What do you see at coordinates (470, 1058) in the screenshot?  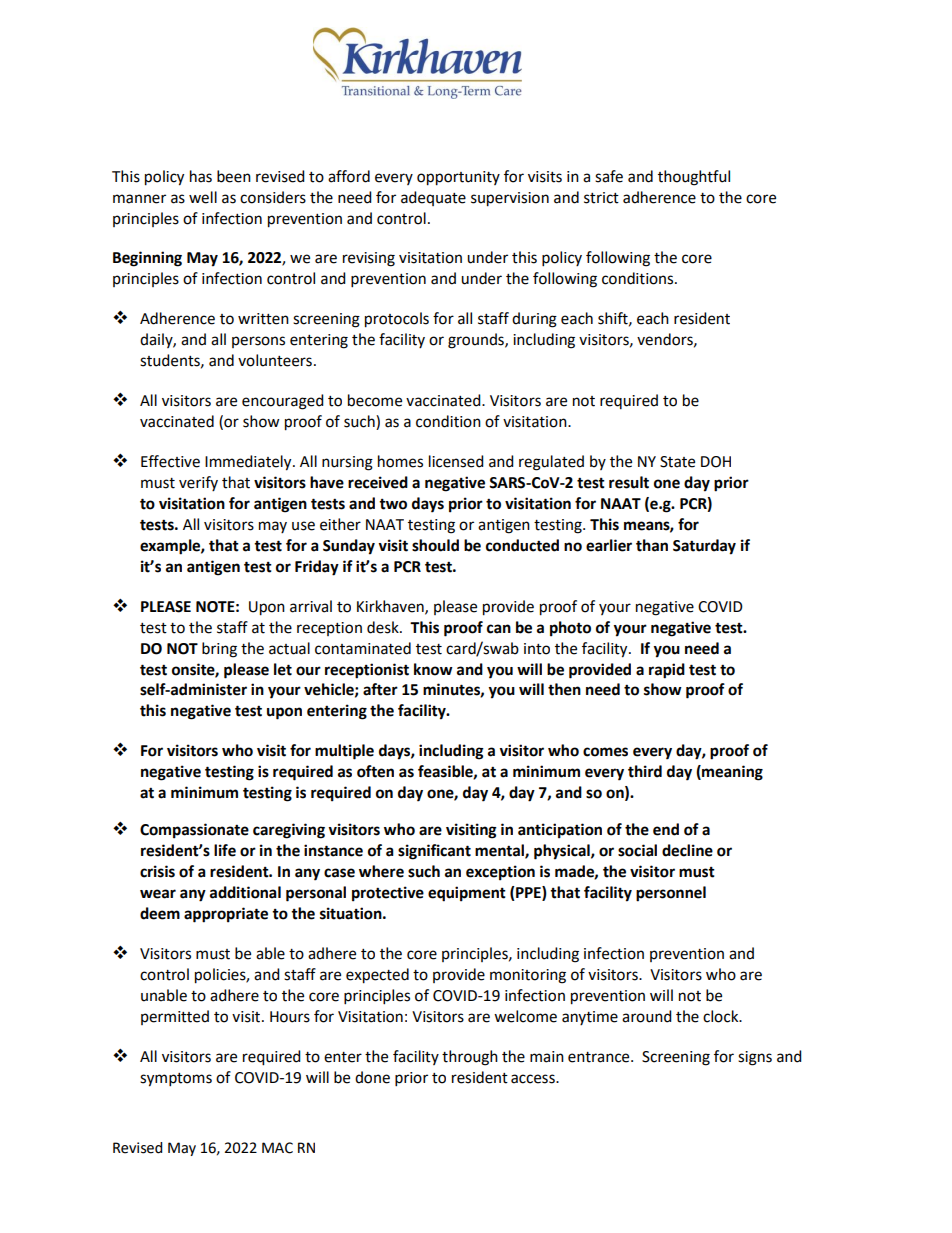 I see `through` at bounding box center [470, 1058].
